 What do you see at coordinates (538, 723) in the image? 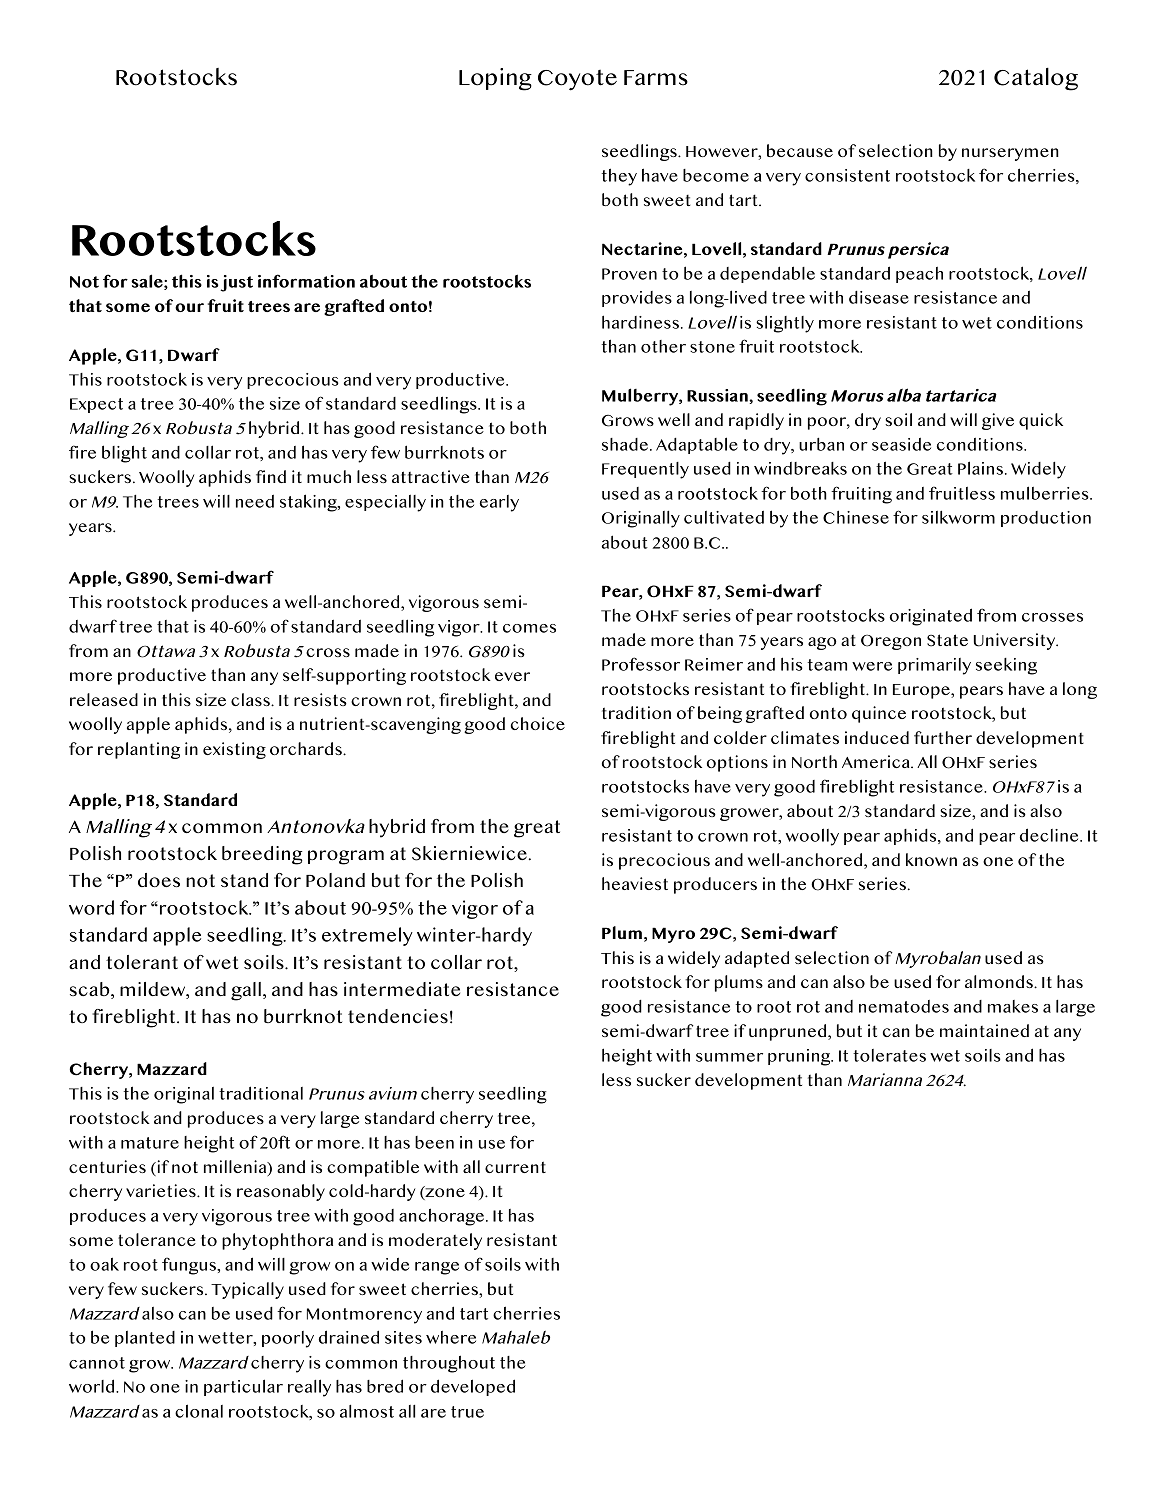
I see `choice` at bounding box center [538, 723].
